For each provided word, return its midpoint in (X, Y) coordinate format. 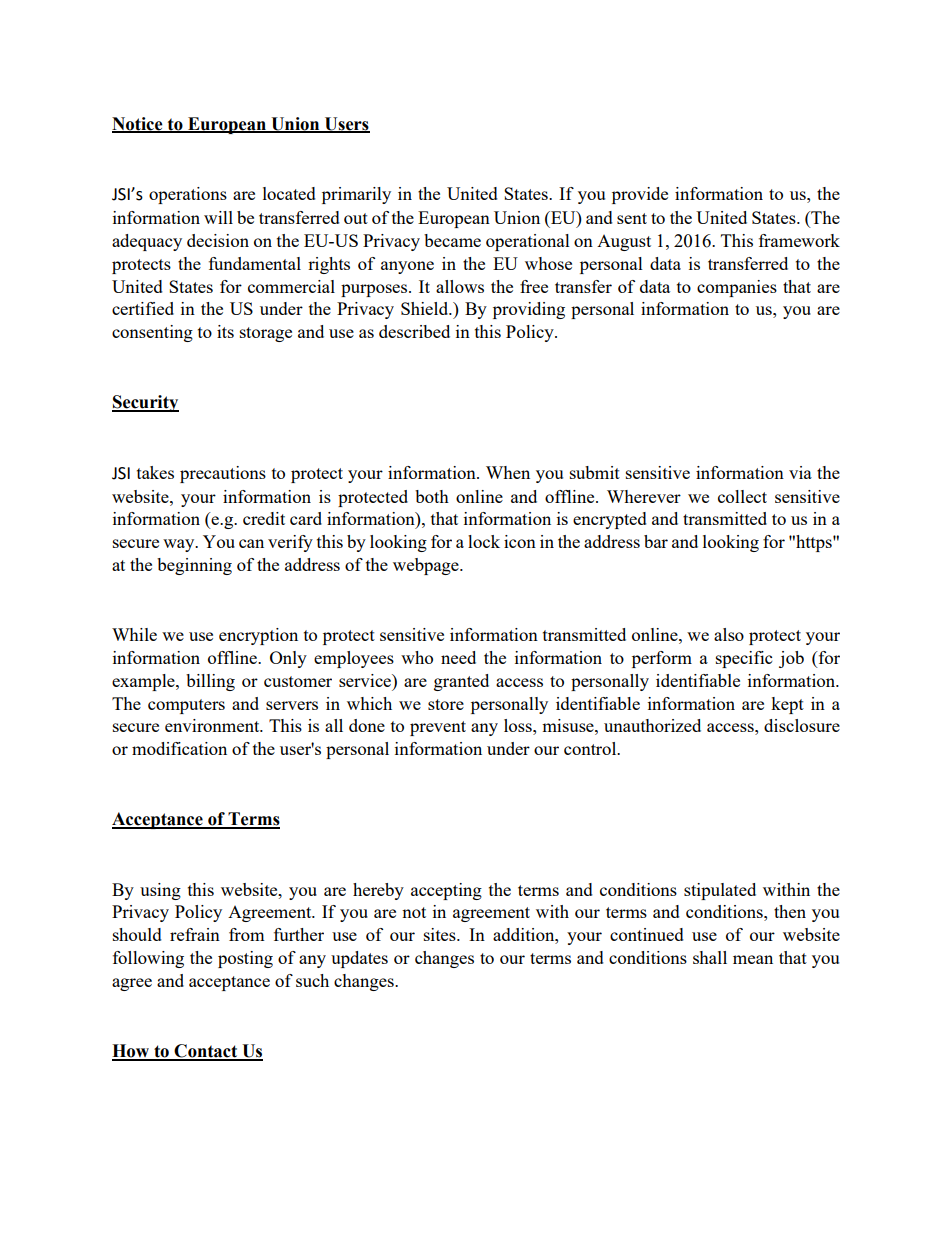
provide (640, 195)
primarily (356, 195)
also (729, 634)
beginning (194, 566)
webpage (427, 566)
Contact (206, 1052)
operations (188, 195)
